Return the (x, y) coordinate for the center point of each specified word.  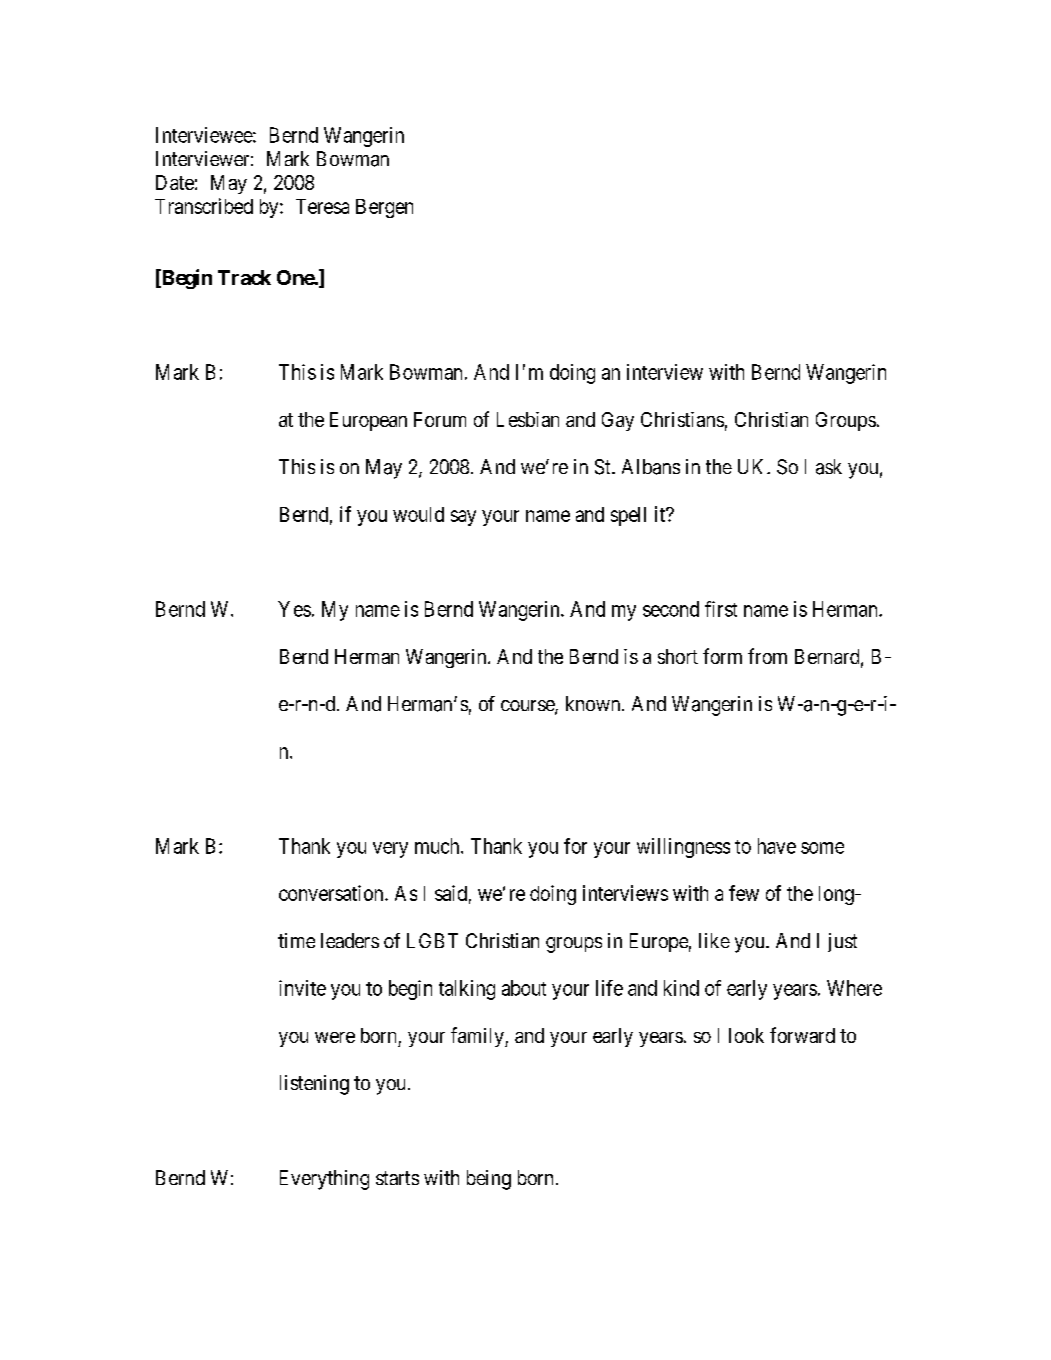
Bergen (384, 208)
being (489, 1180)
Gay (618, 421)
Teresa (322, 206)
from (767, 656)
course (528, 707)
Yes (294, 609)
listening (314, 1085)
